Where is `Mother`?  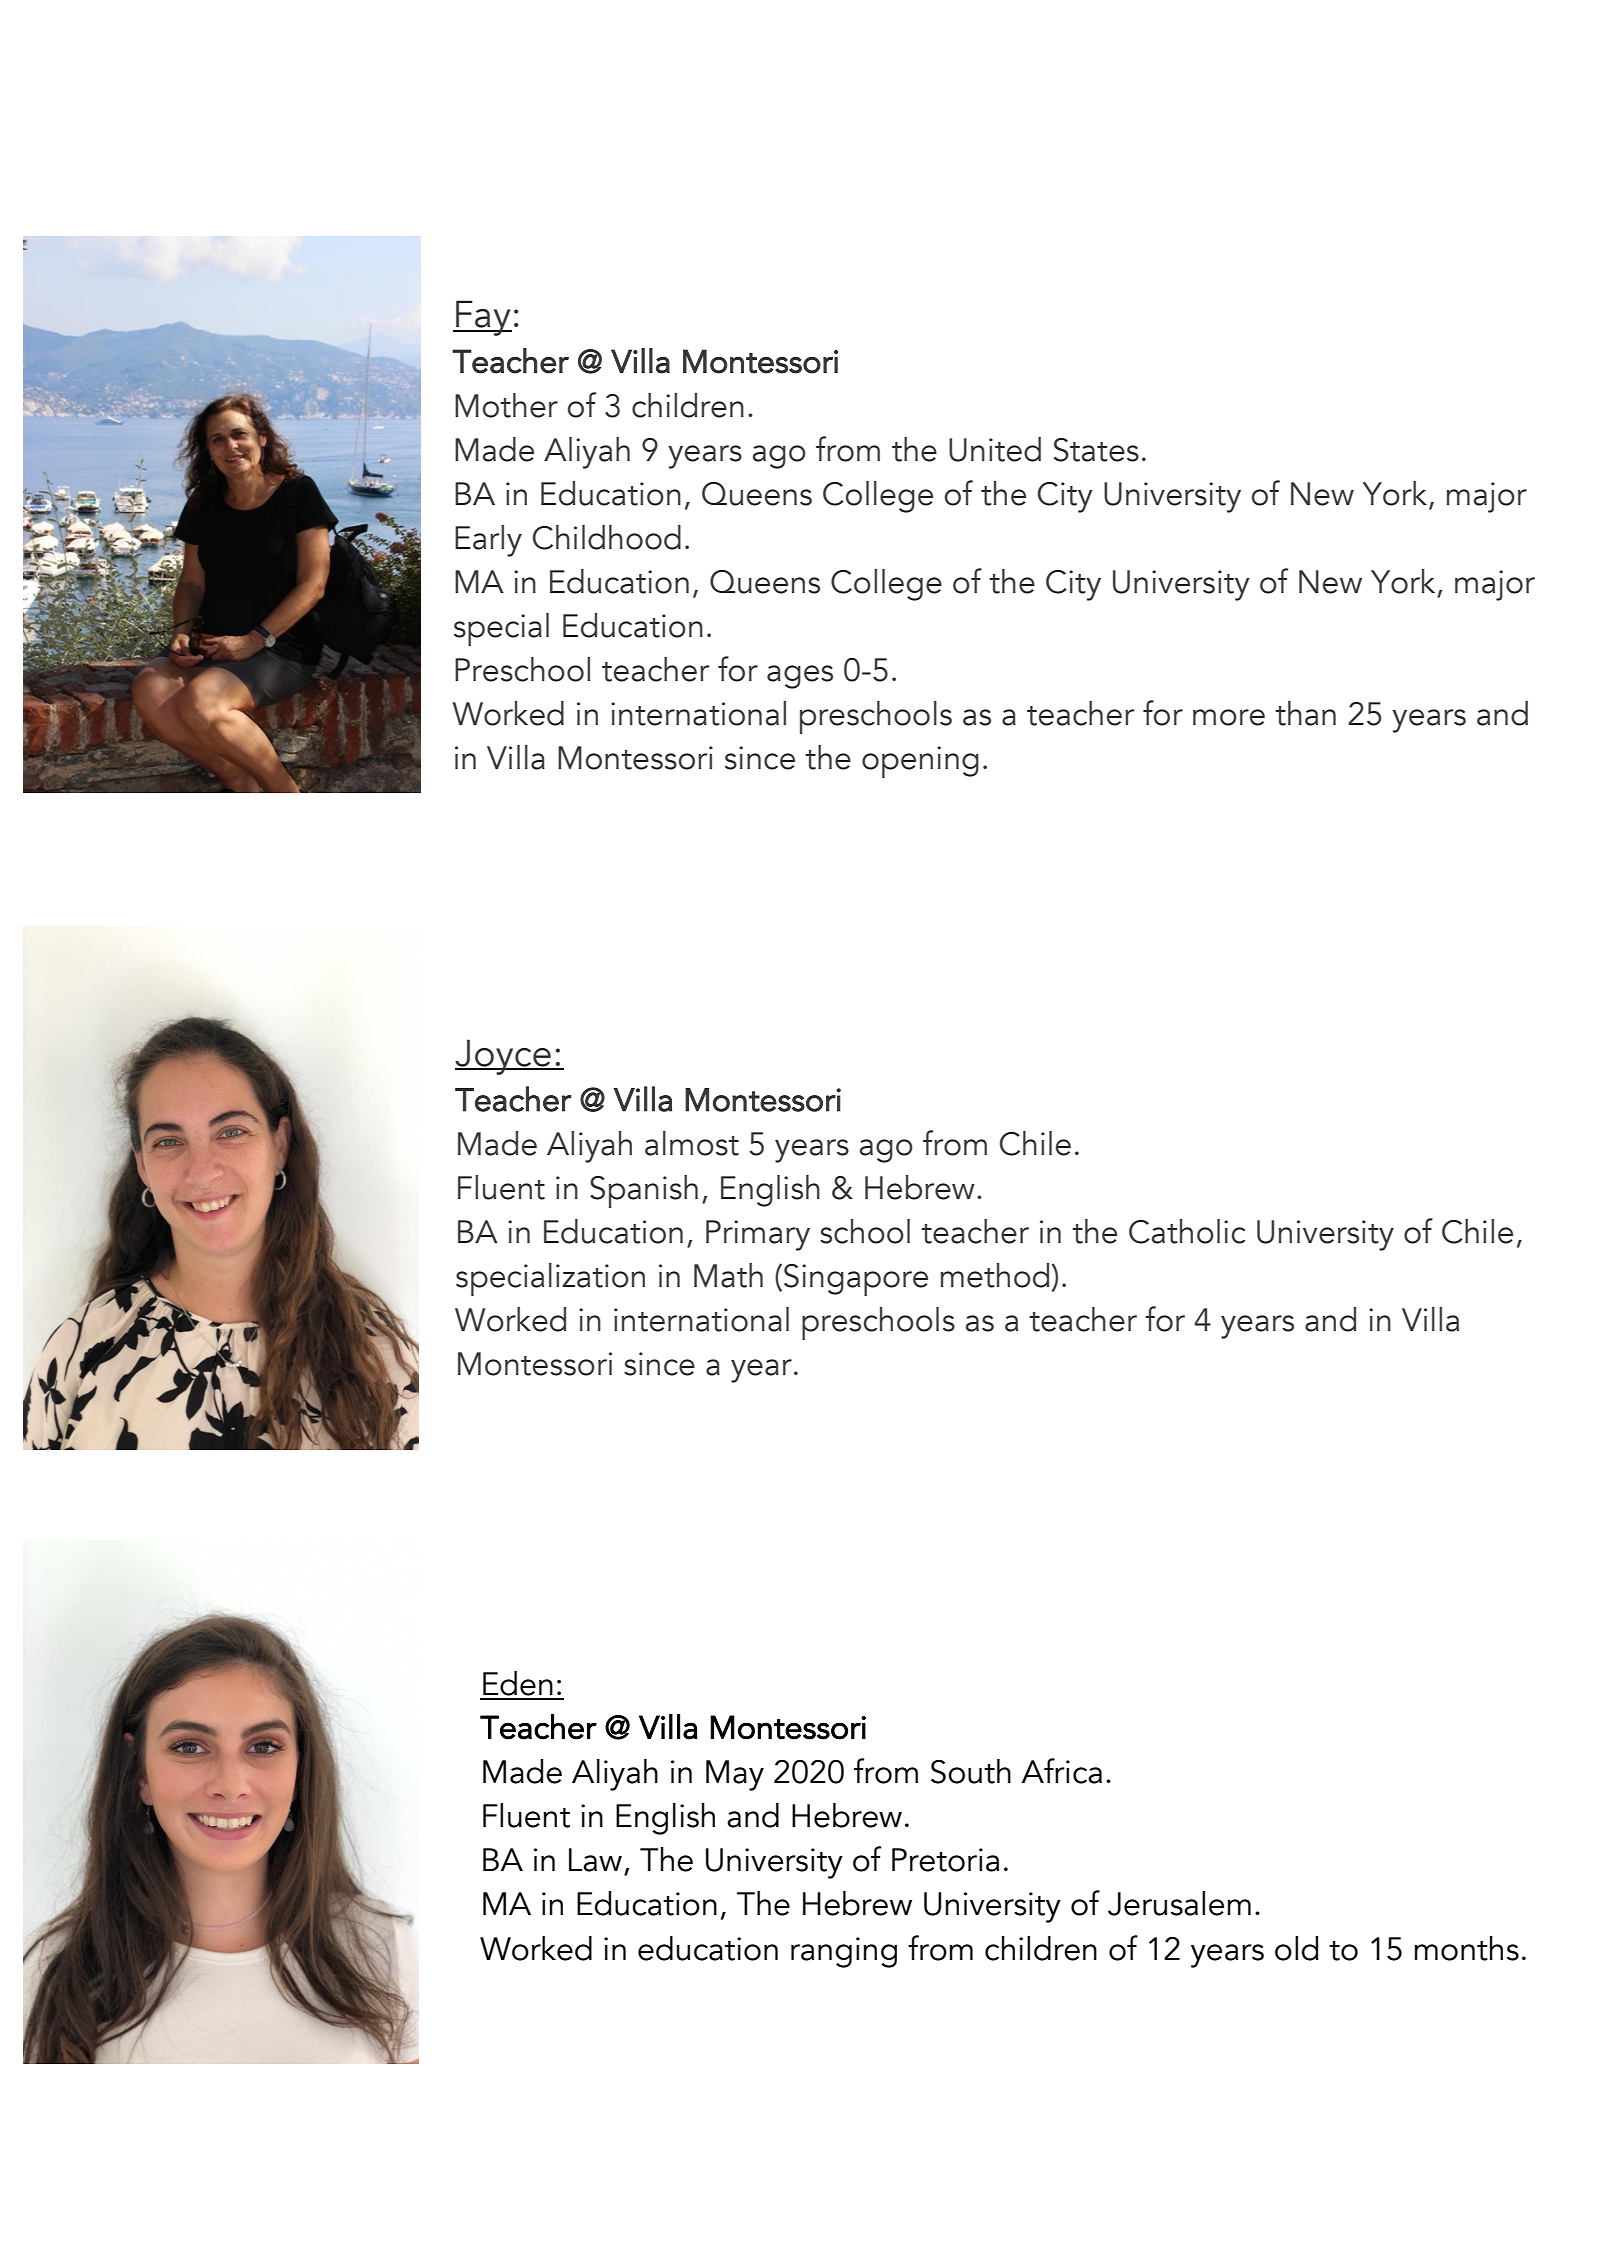 Mother is located at coordinates (506, 405).
